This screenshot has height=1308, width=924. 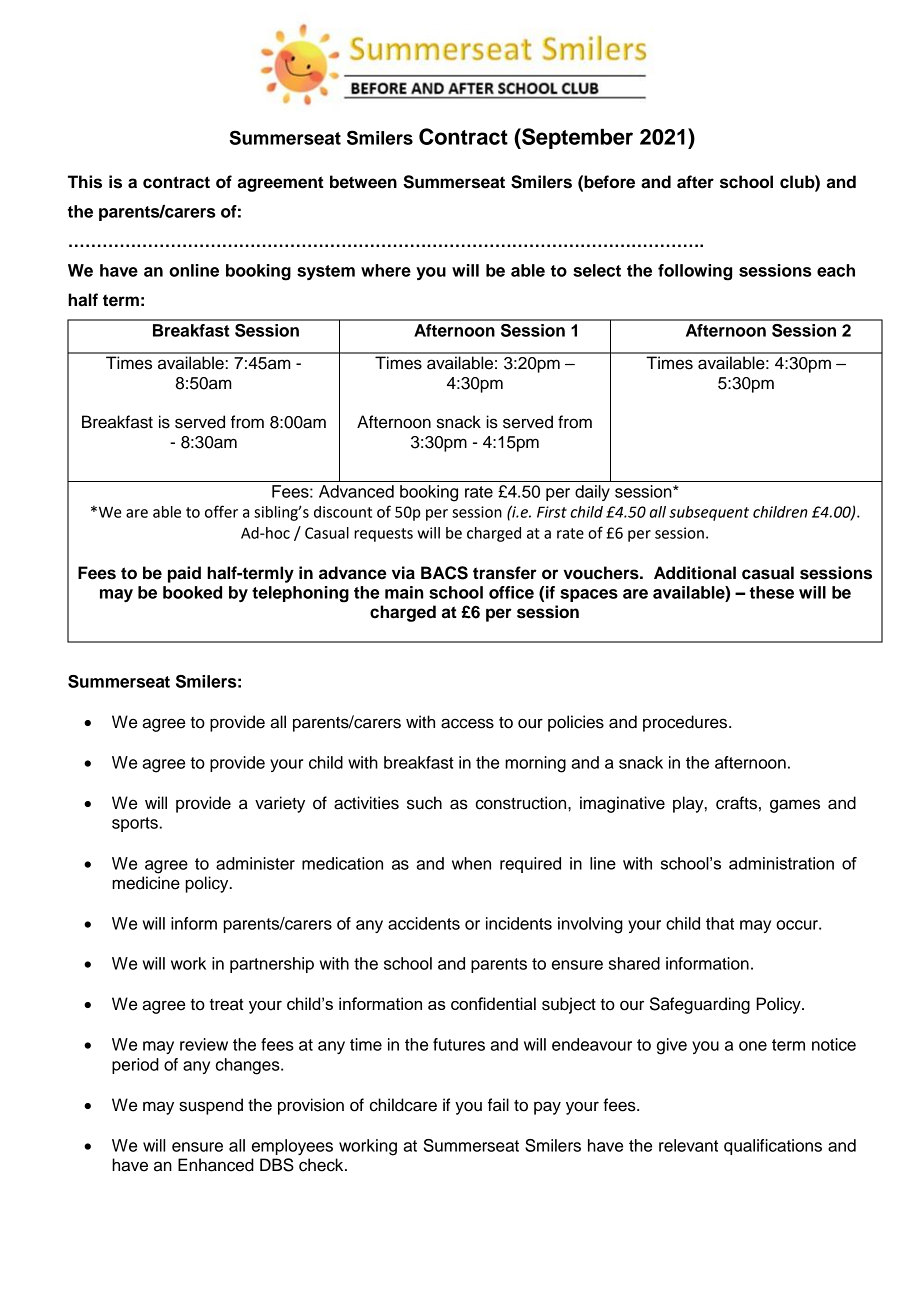 What do you see at coordinates (326, 272) in the screenshot?
I see `system` at bounding box center [326, 272].
